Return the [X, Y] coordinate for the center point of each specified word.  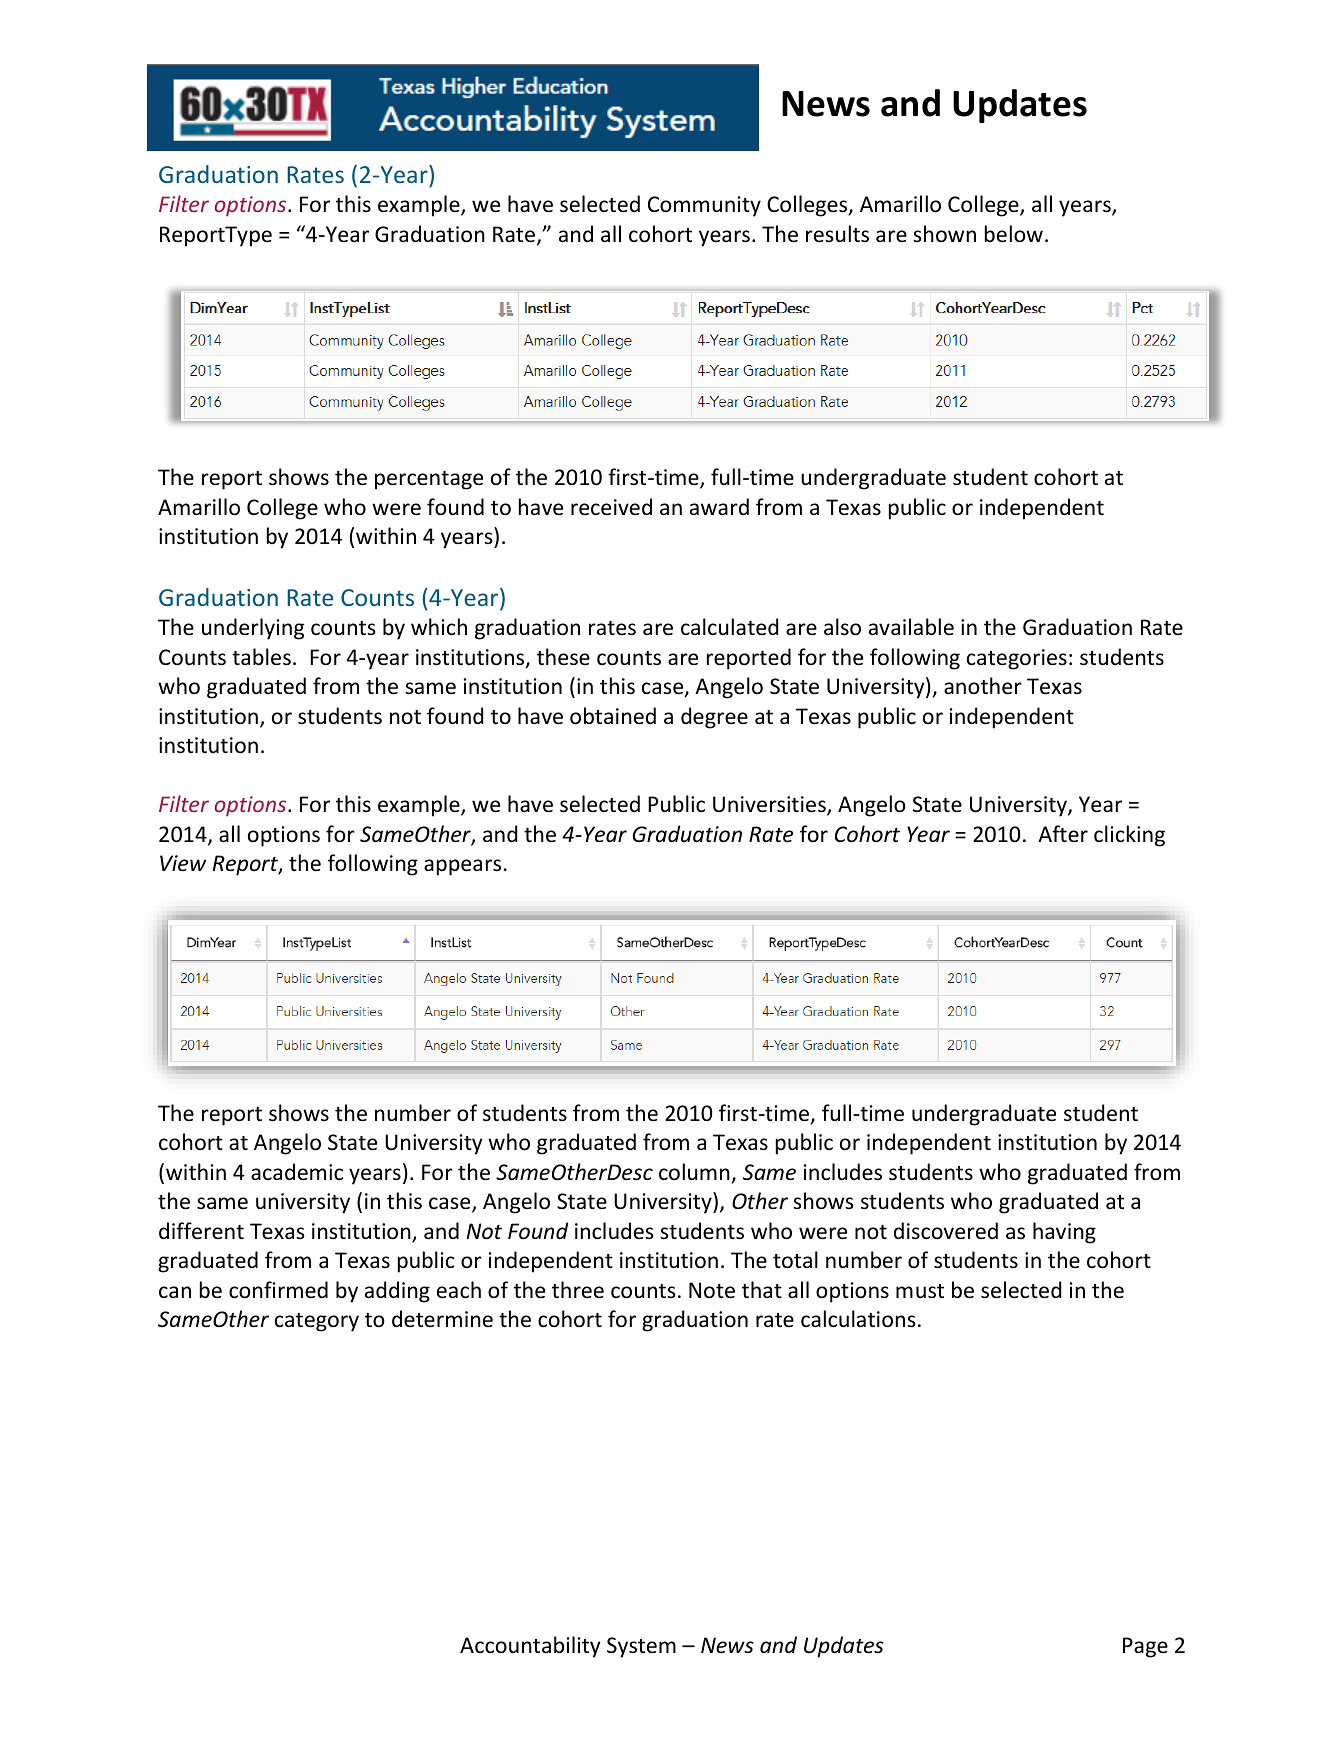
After [1063, 833]
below [1014, 234]
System [641, 1647]
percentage [429, 480]
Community [704, 206]
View [183, 863]
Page [1145, 1647]
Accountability [530, 1647]
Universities [770, 805]
